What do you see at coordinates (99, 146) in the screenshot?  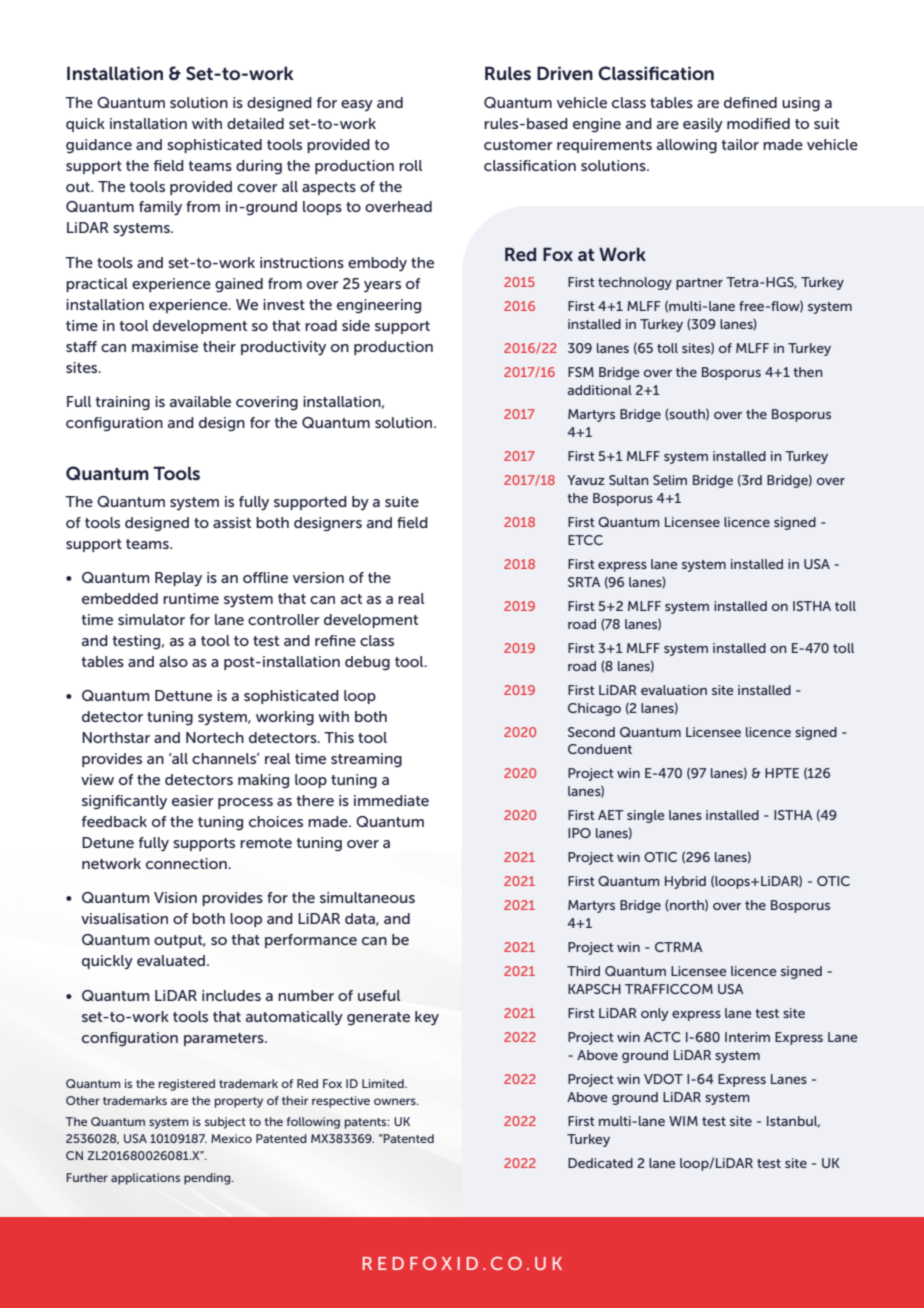 I see `guidance` at bounding box center [99, 146].
